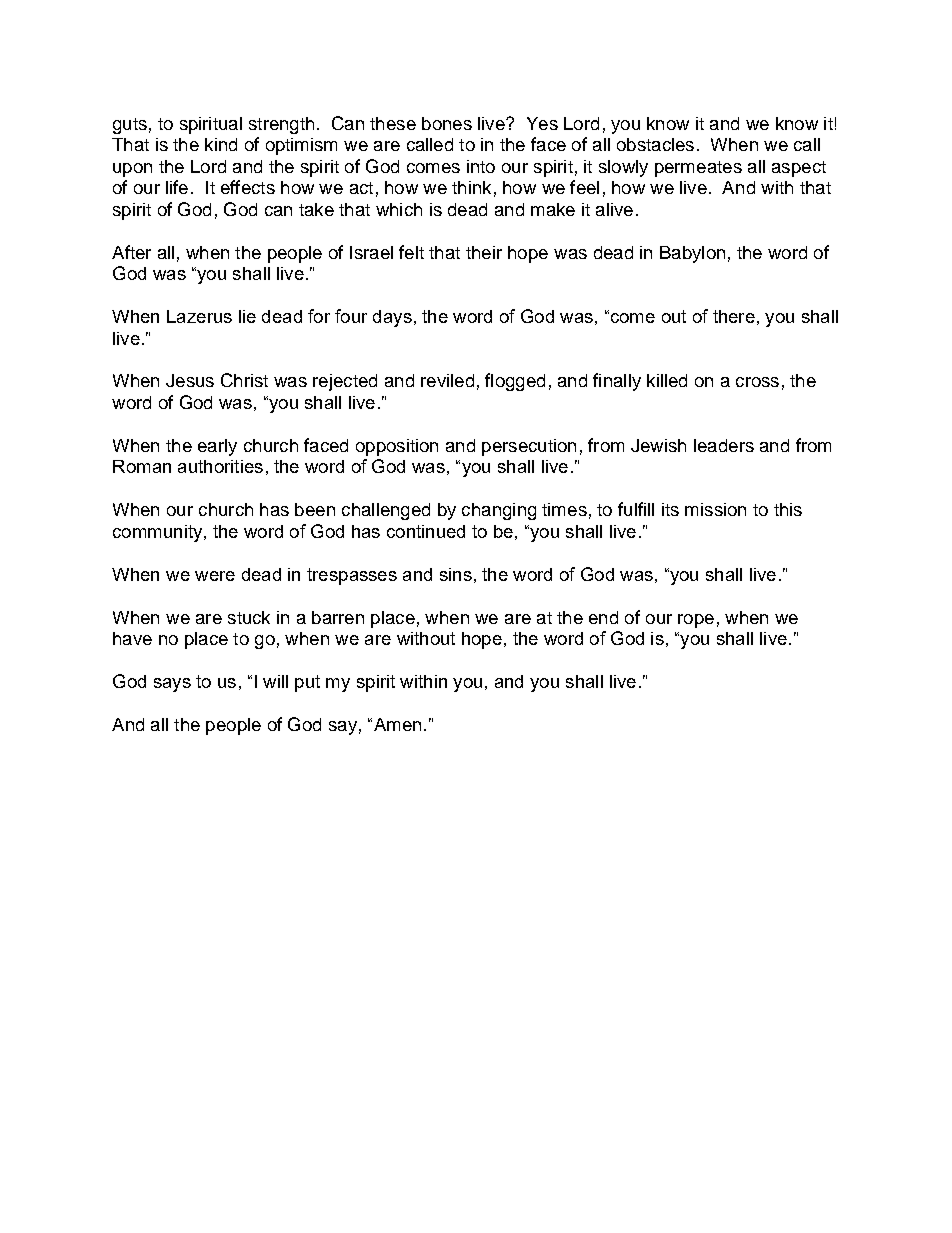  I want to click on bones, so click(447, 123).
